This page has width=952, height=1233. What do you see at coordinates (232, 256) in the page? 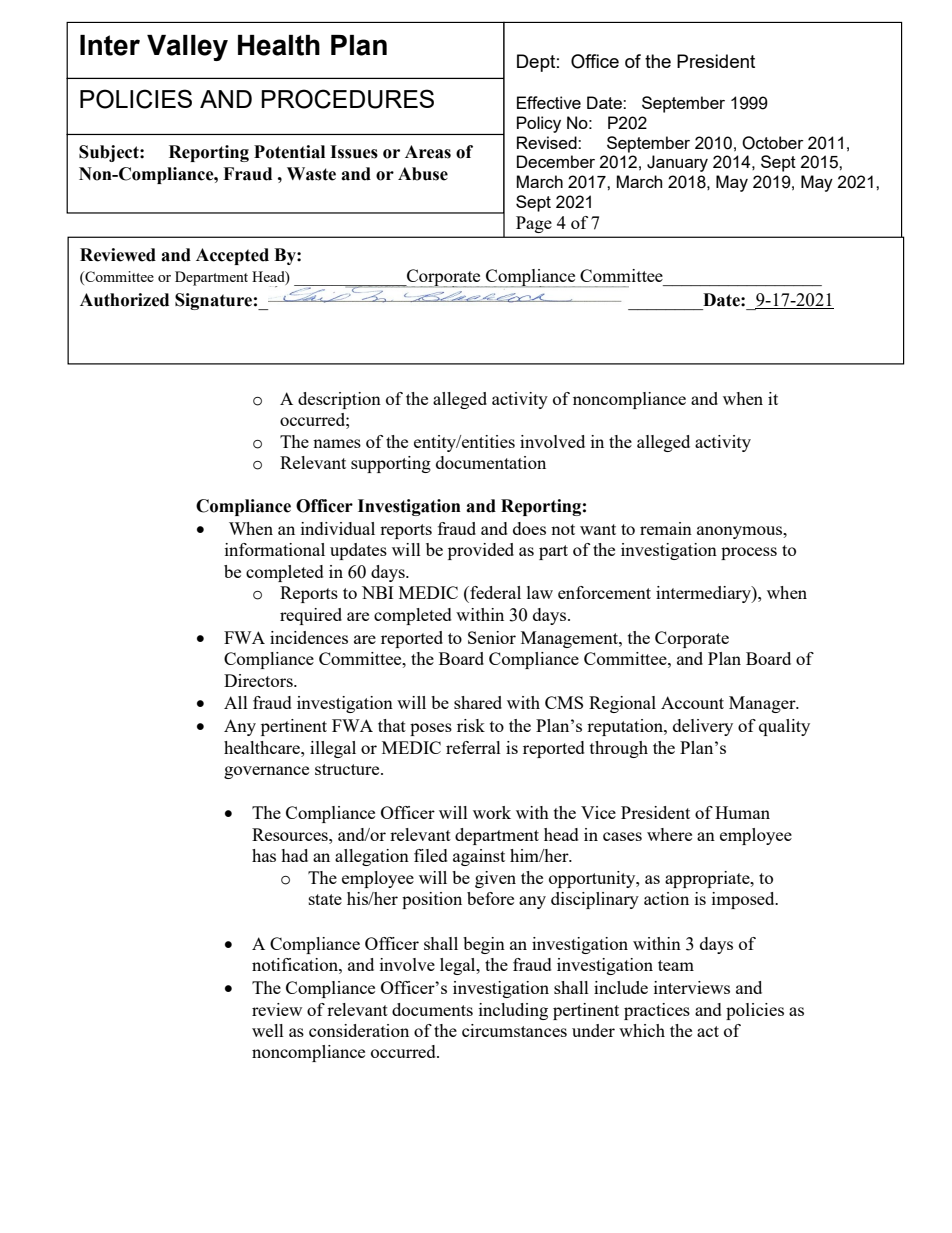
I see `Accepted` at bounding box center [232, 256].
